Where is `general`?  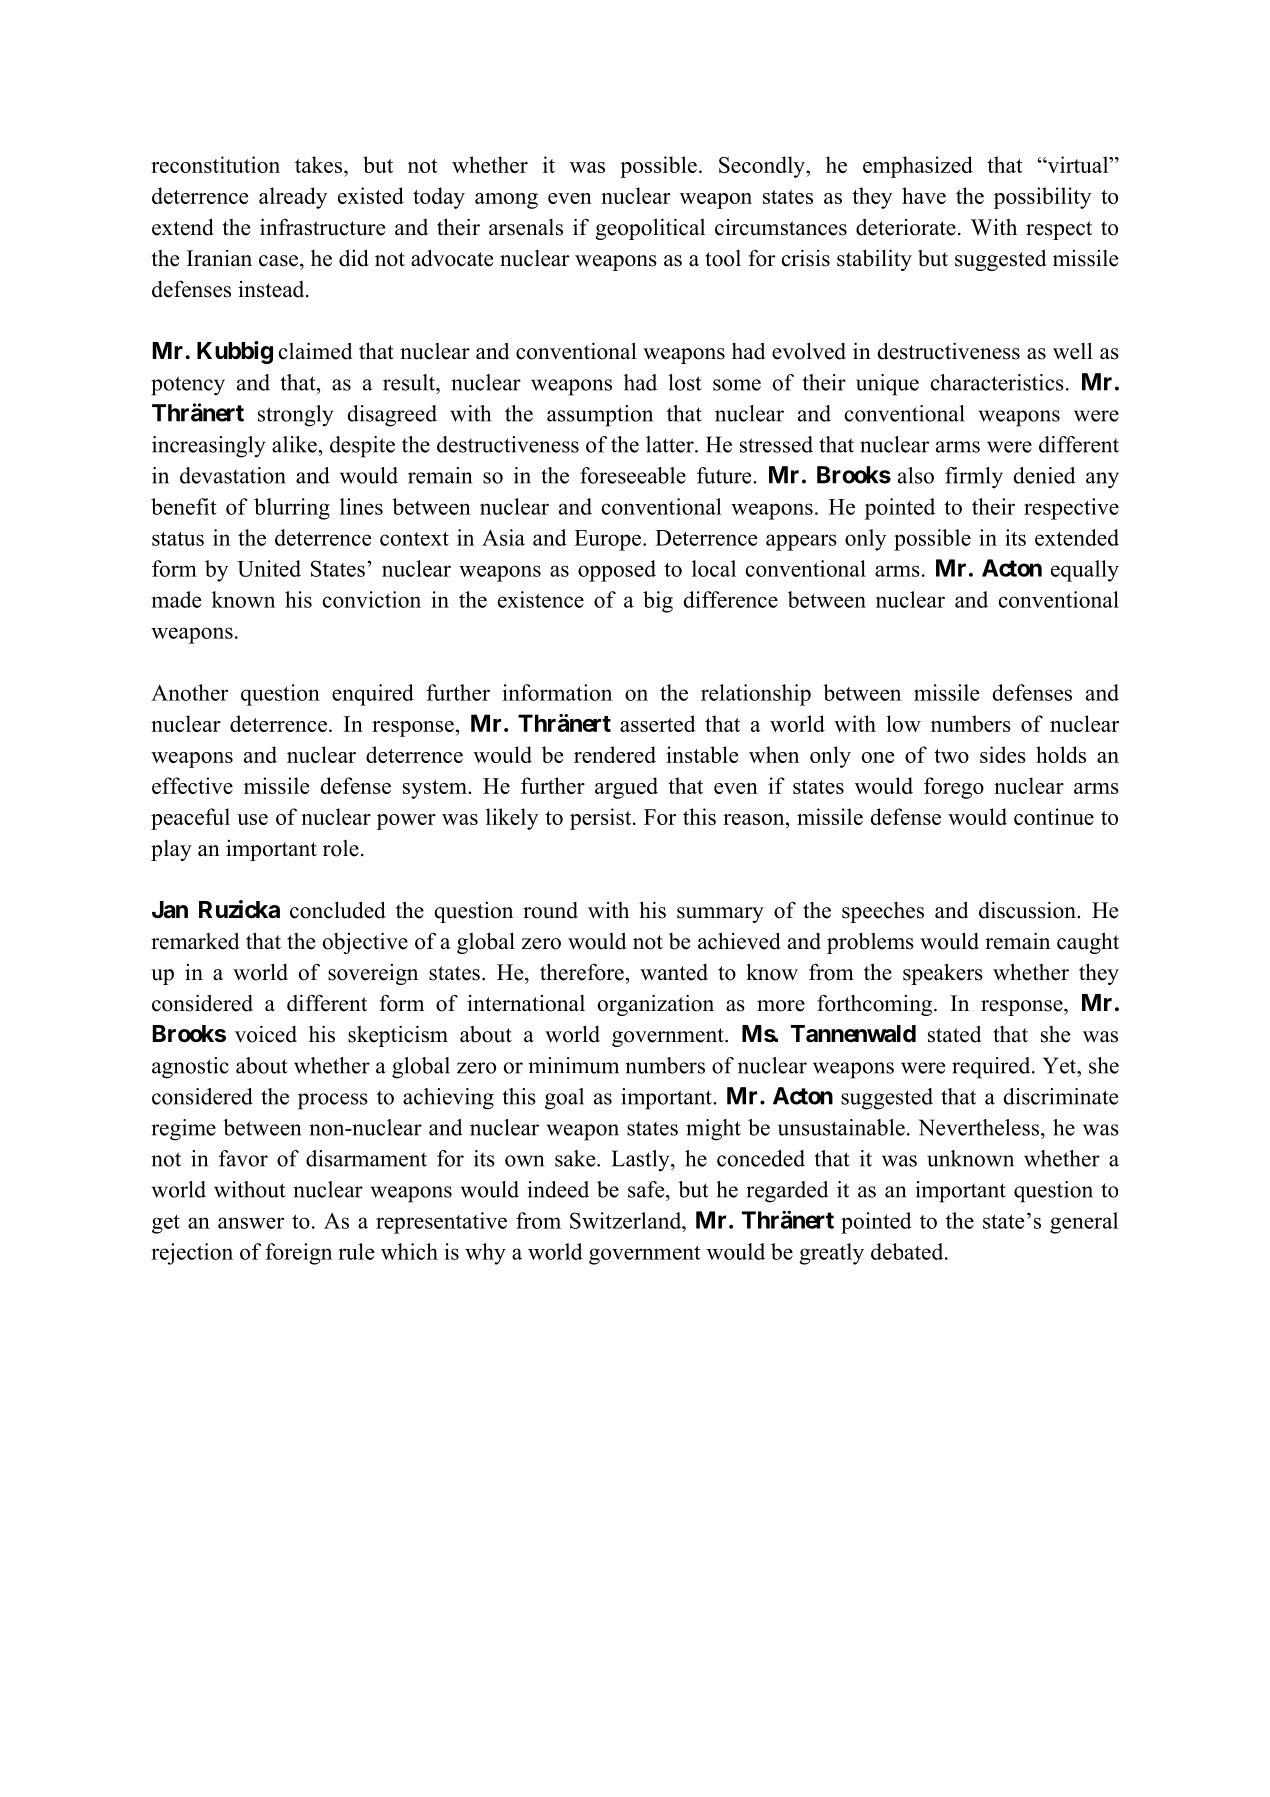
general is located at coordinates (1084, 1223).
